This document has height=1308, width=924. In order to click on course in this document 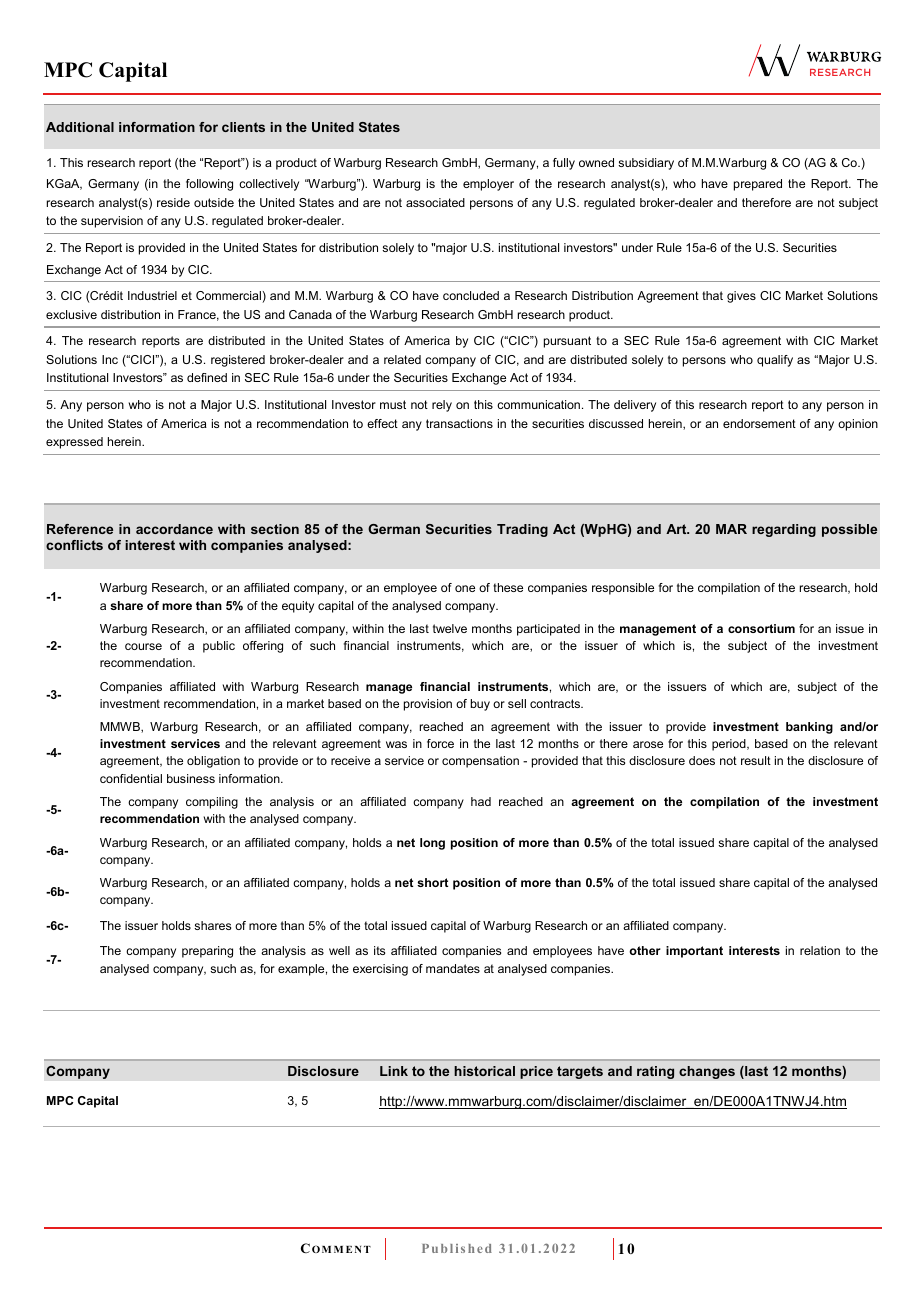, I will do `click(143, 646)`.
